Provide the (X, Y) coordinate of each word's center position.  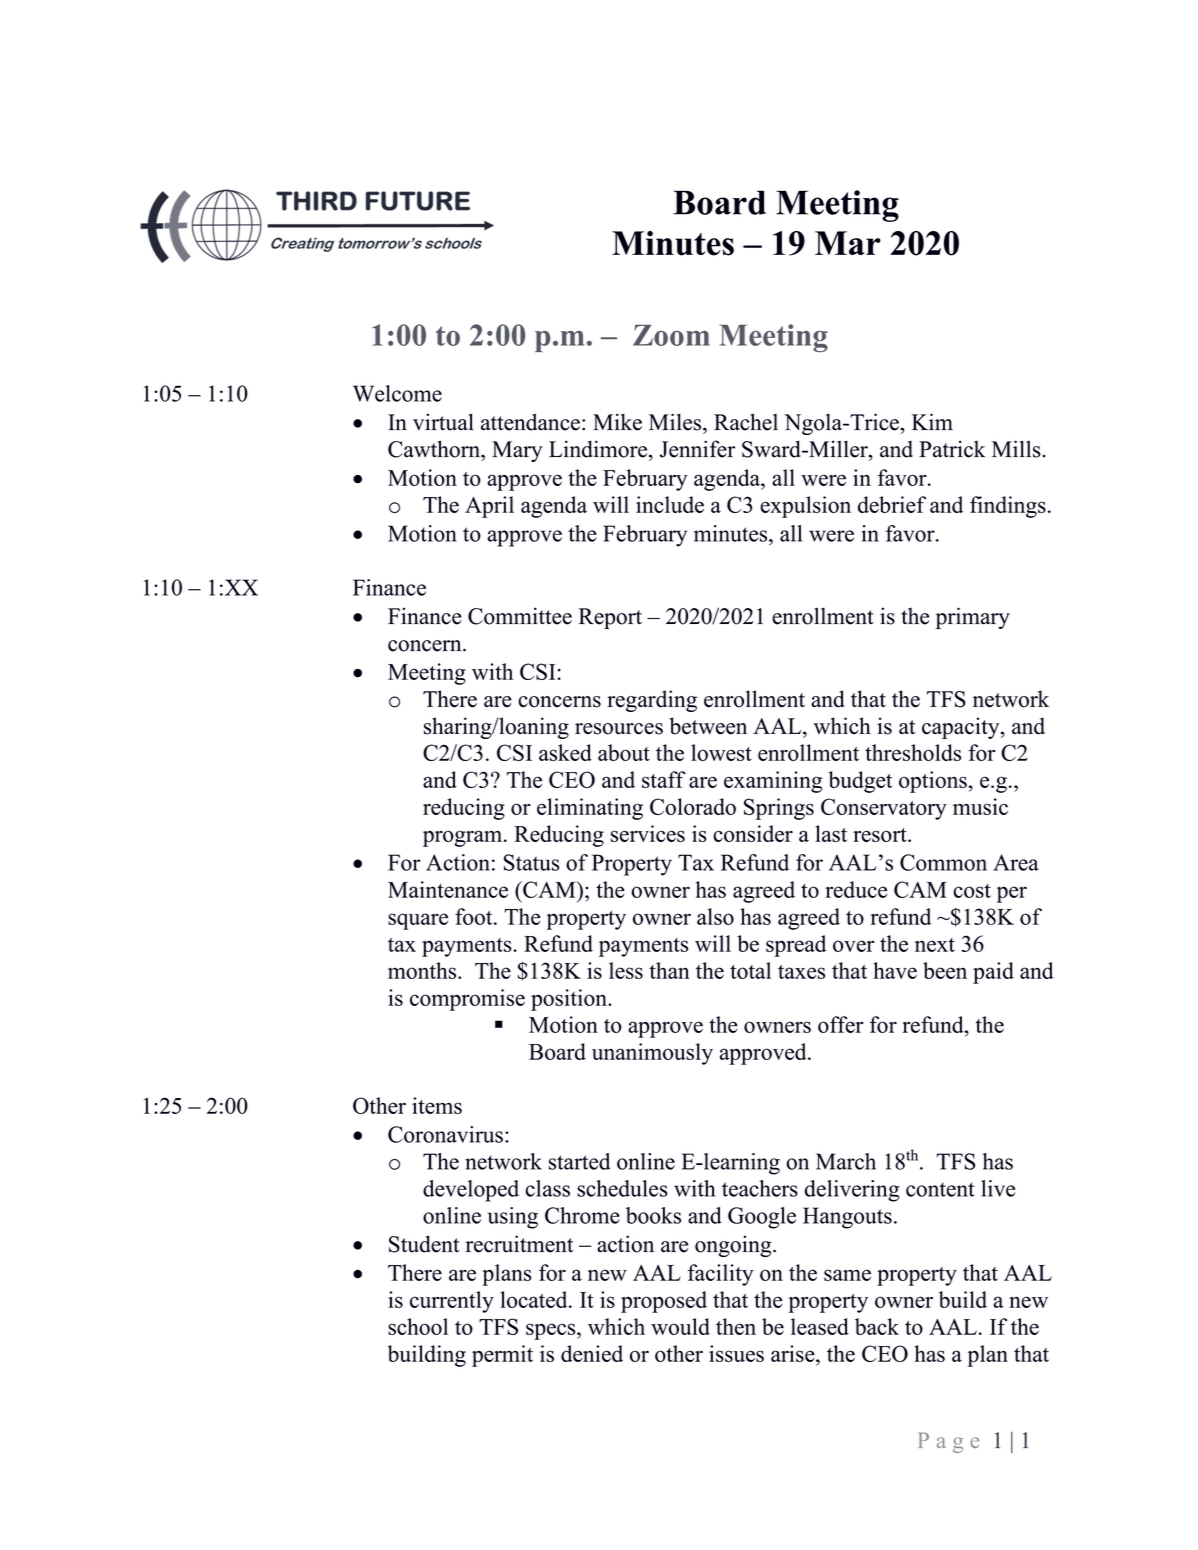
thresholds (913, 752)
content (940, 1189)
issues (736, 1353)
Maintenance (448, 889)
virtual (443, 422)
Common (943, 862)
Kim (932, 421)
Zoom (671, 335)
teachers (760, 1188)
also (715, 916)
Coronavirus (445, 1134)
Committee (520, 616)
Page (948, 1442)
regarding (652, 701)
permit (502, 1356)
